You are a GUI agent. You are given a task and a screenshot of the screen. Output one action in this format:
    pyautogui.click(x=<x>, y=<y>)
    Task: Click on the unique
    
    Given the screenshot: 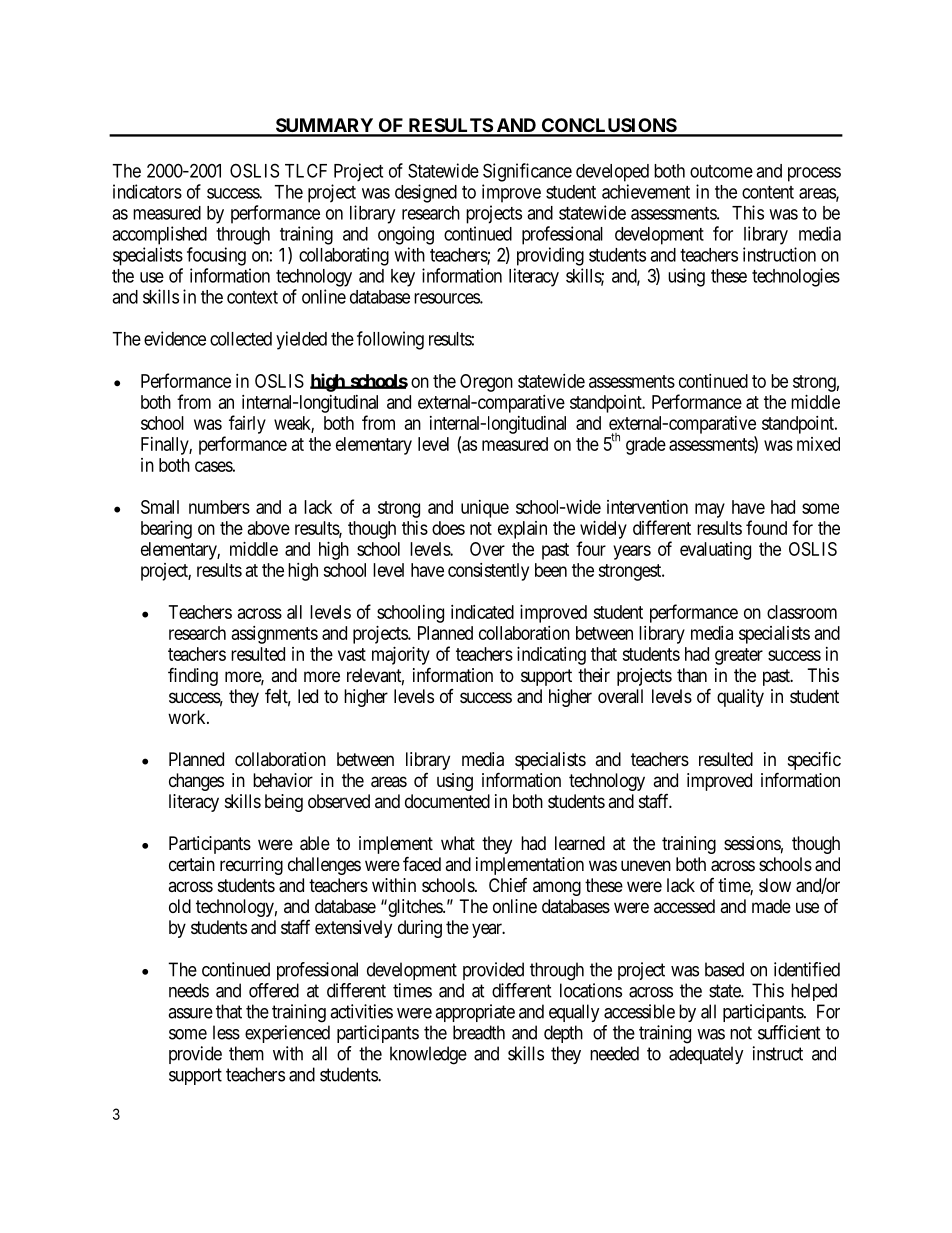 What is the action you would take?
    pyautogui.click(x=485, y=509)
